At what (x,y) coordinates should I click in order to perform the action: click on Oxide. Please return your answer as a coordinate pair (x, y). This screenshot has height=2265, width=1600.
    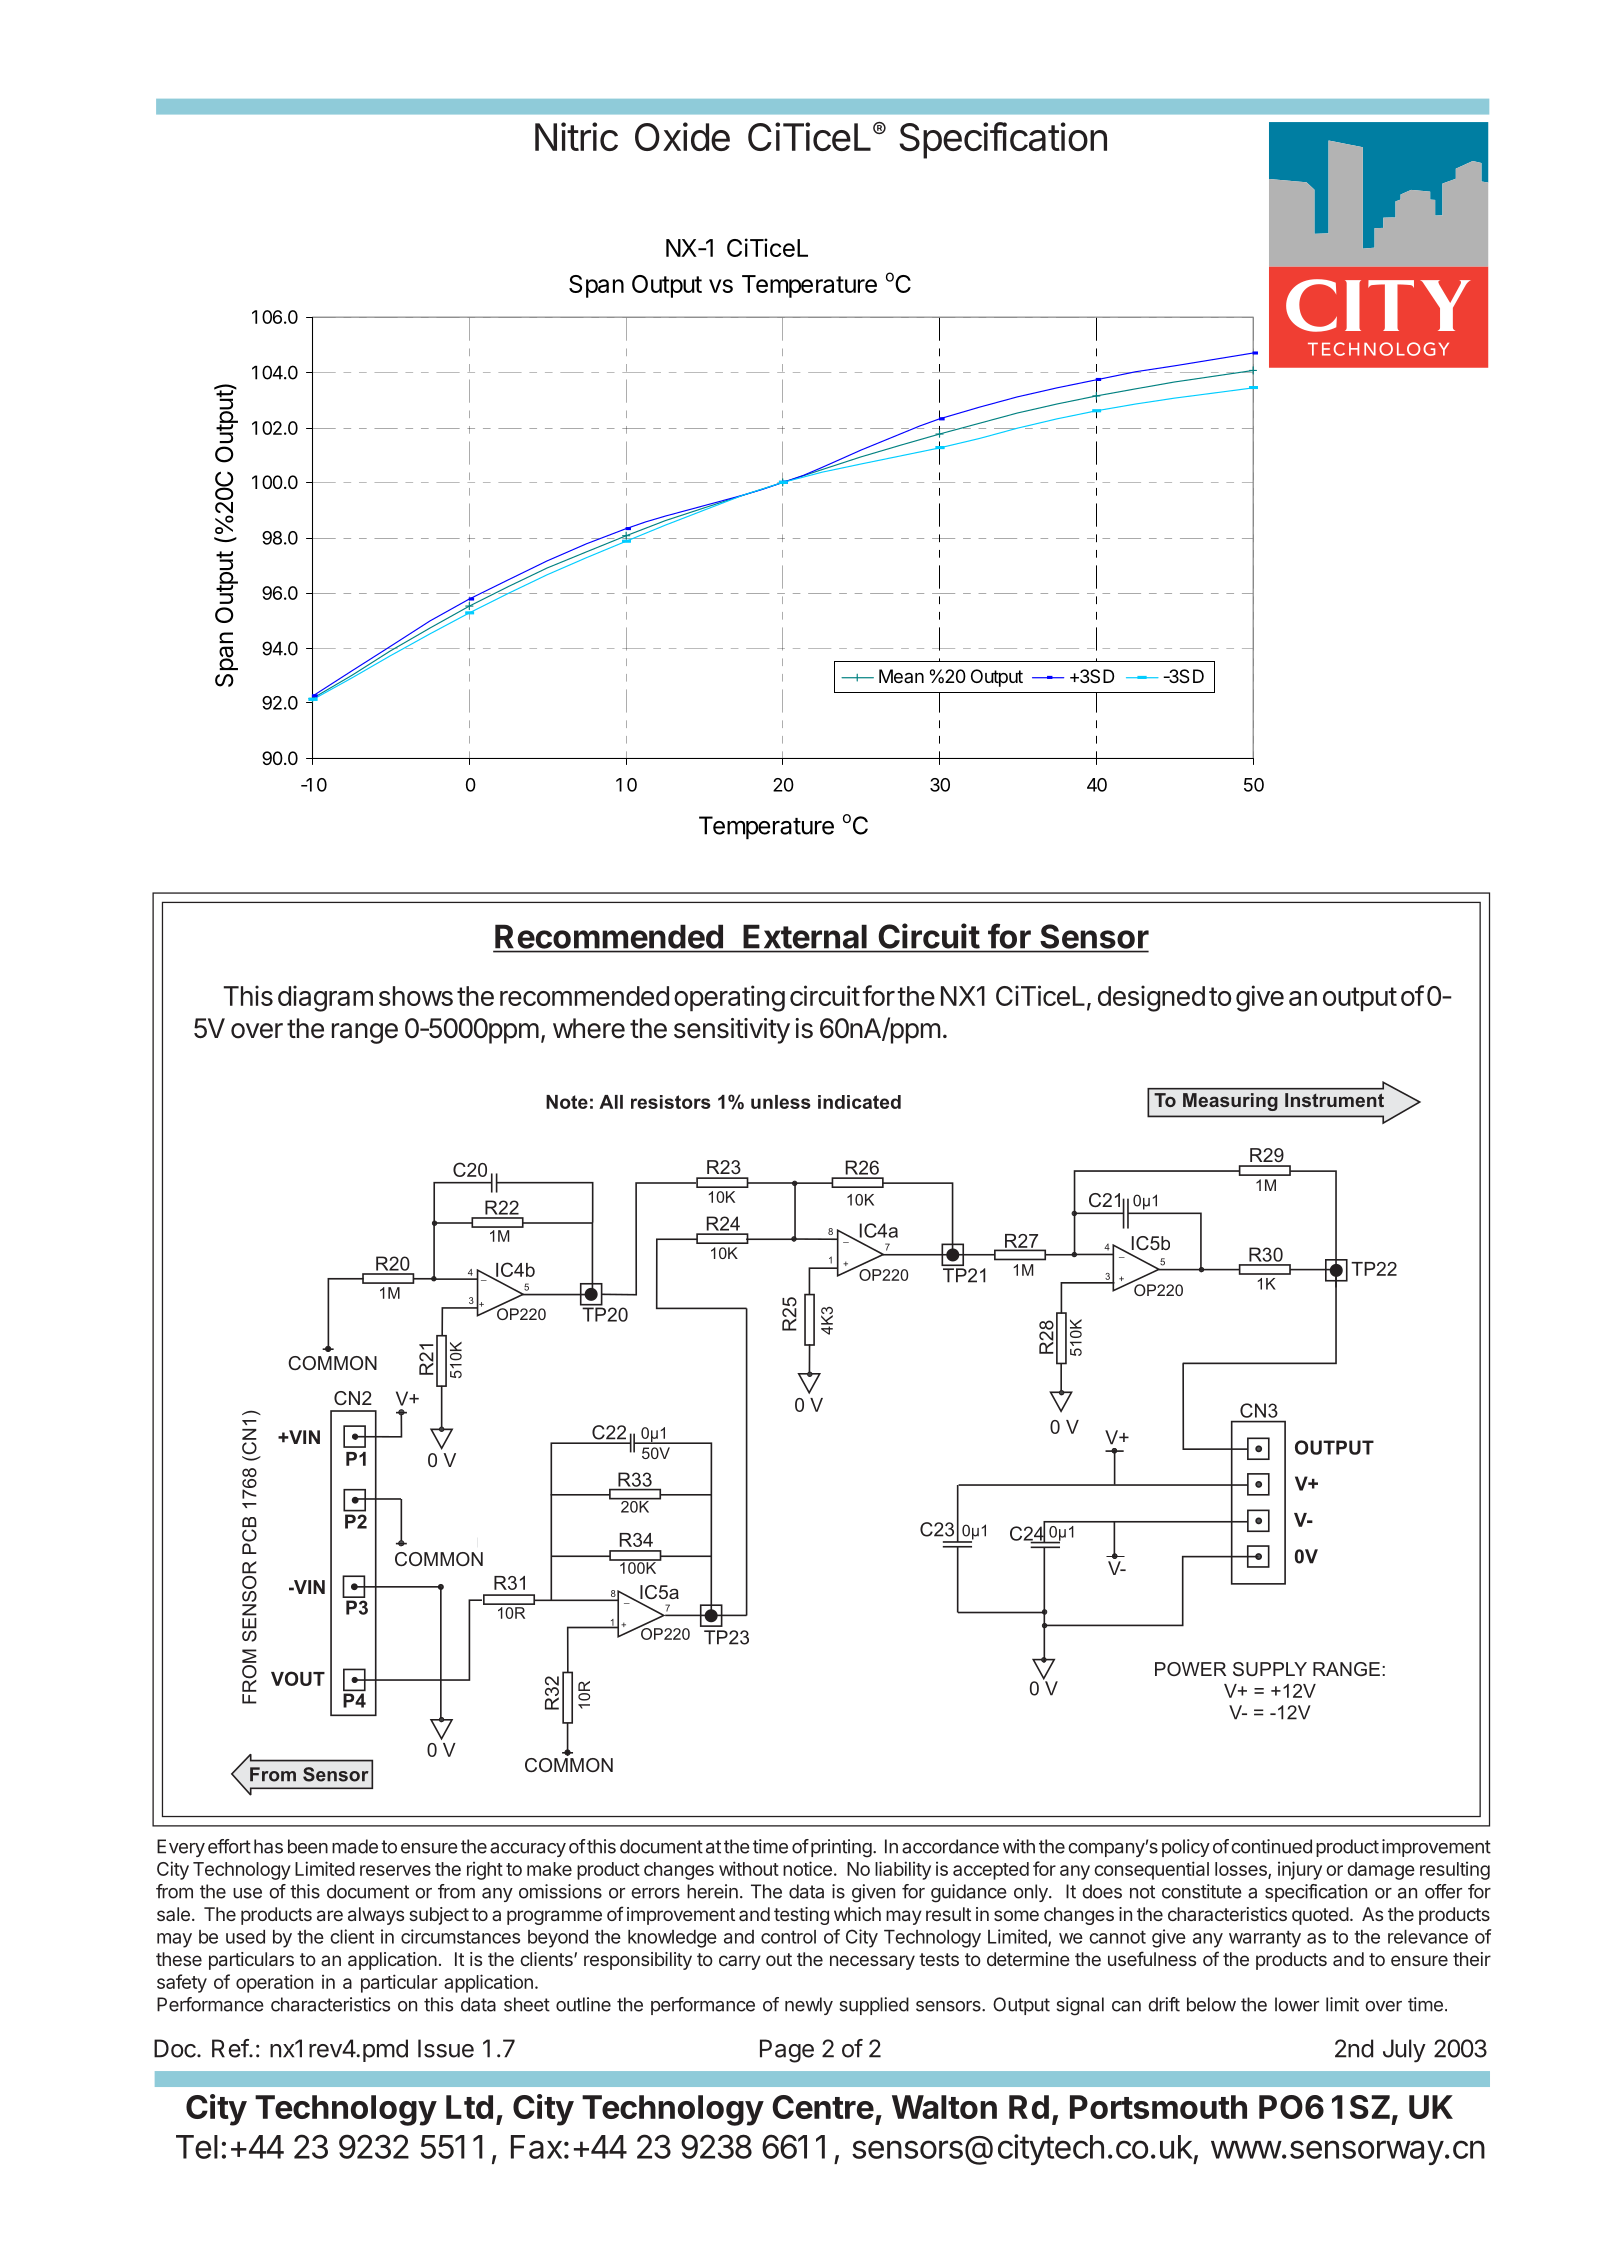
    Looking at the image, I should click on (682, 136).
